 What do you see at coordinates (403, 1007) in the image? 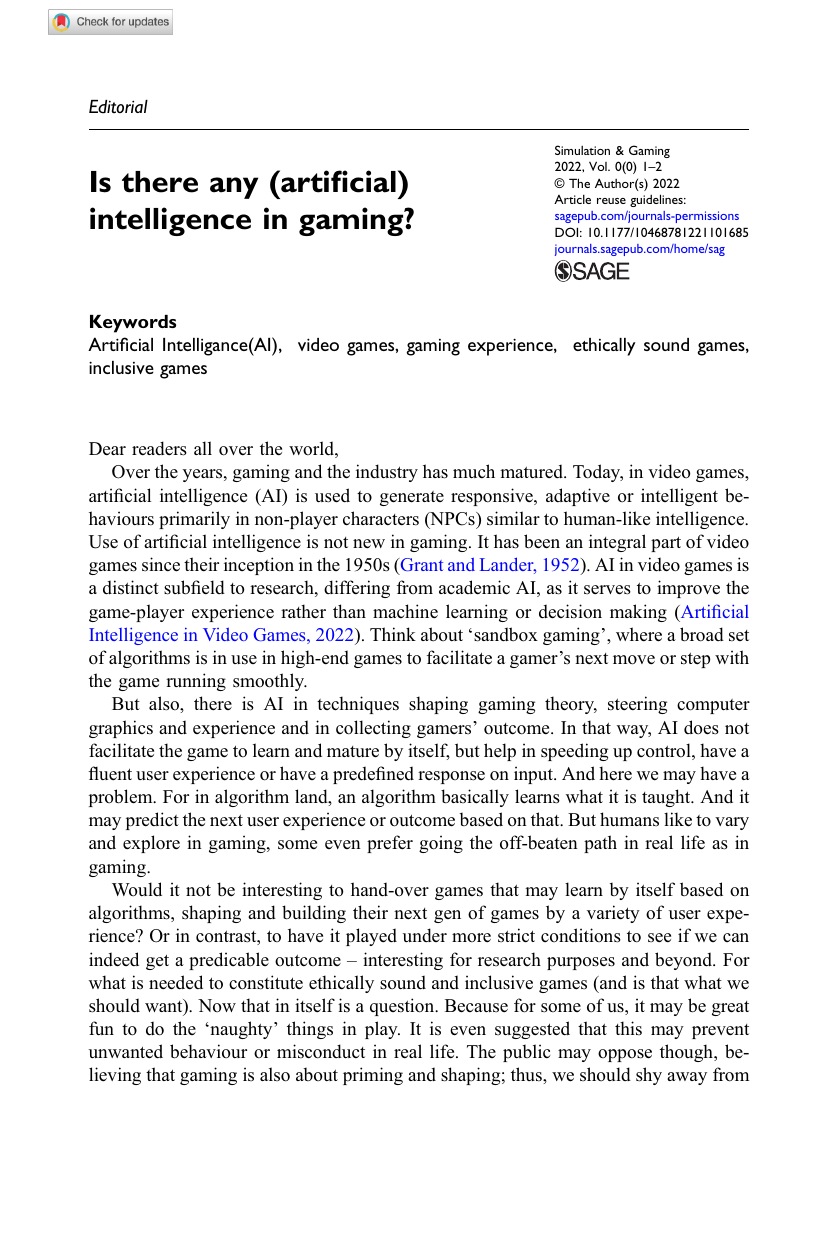
I see `question` at bounding box center [403, 1007].
